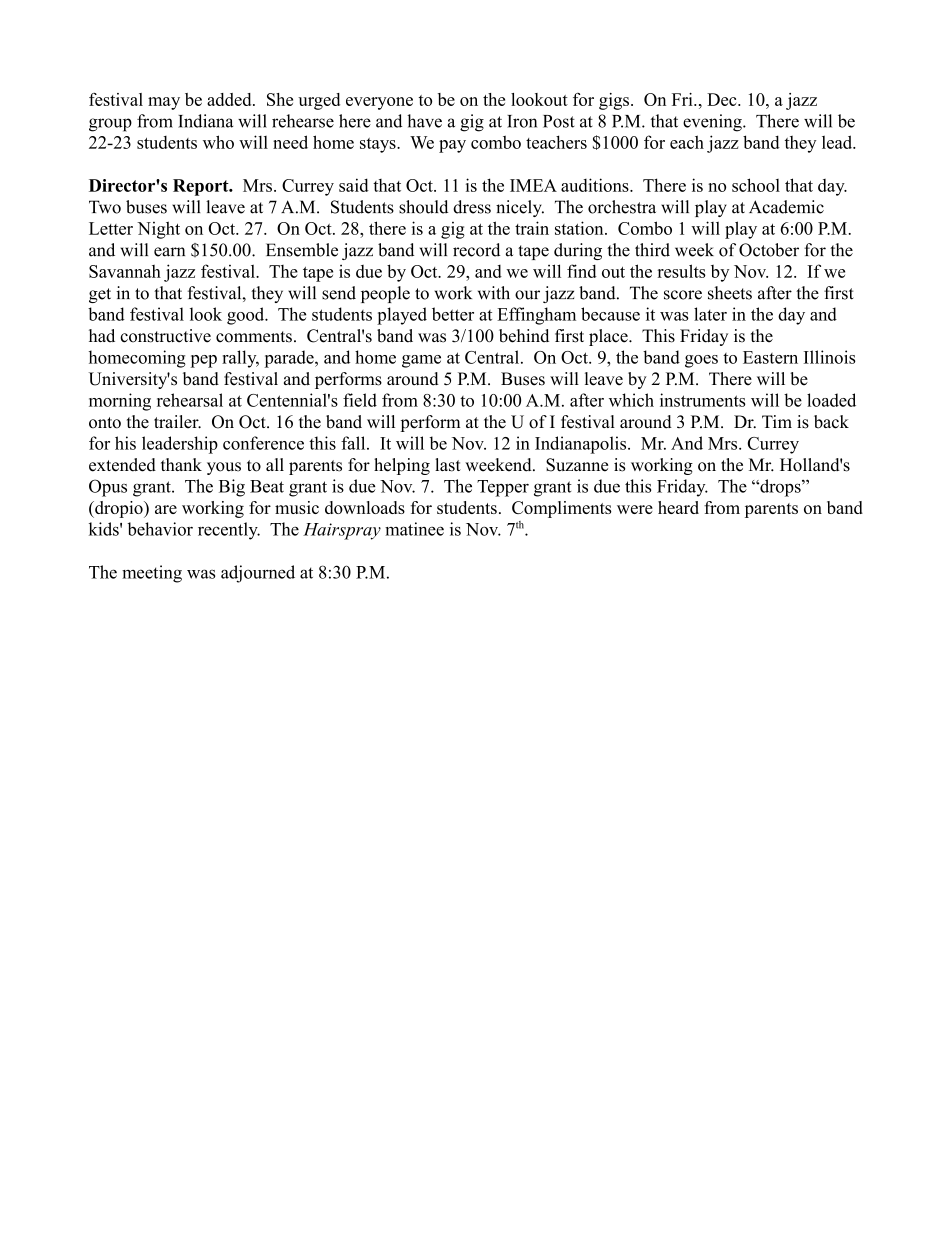 This screenshot has width=952, height=1233. What do you see at coordinates (713, 123) in the screenshot?
I see `evening` at bounding box center [713, 123].
